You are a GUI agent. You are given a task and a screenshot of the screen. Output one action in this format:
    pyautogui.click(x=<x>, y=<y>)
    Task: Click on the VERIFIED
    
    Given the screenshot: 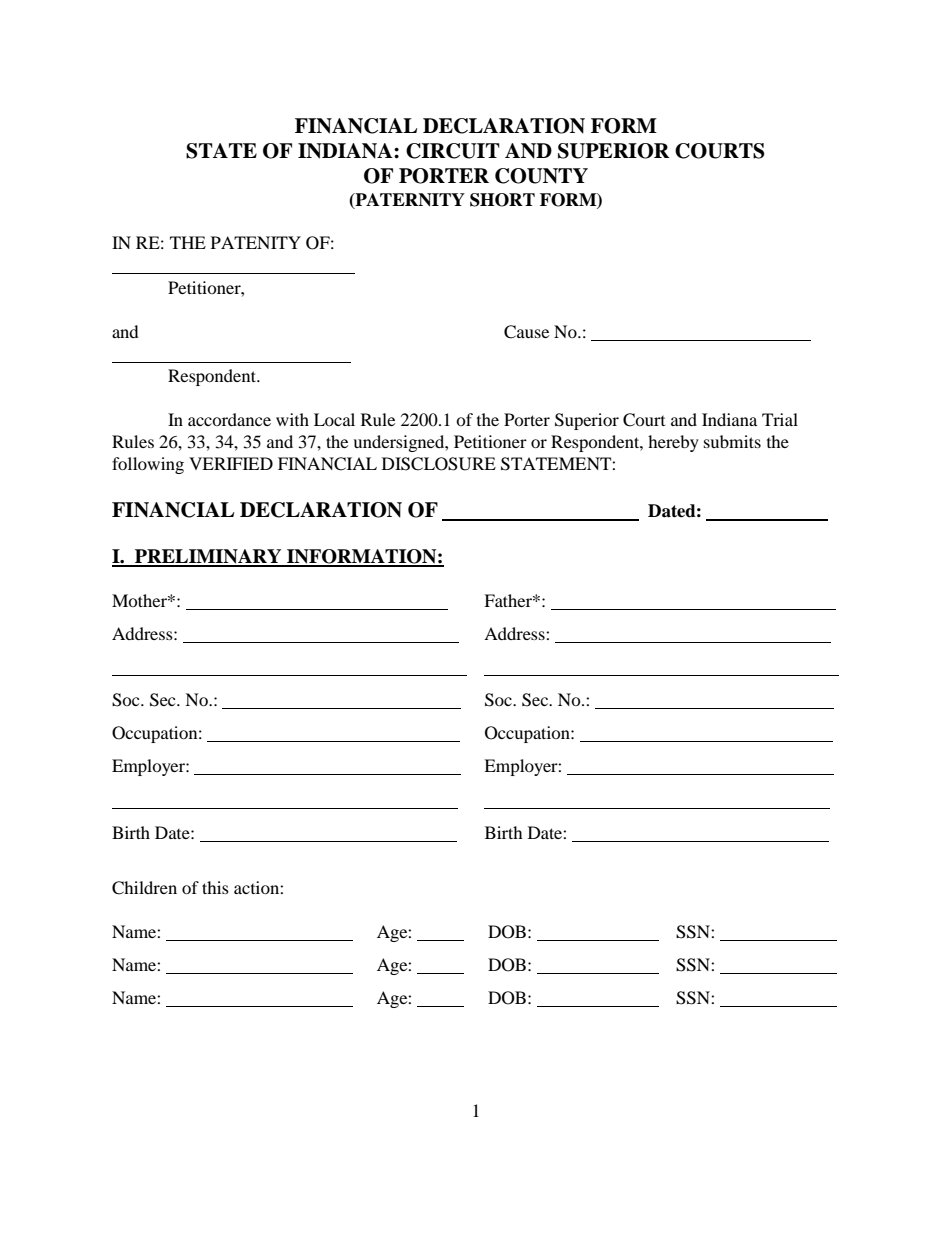 What is the action you would take?
    pyautogui.click(x=231, y=463)
